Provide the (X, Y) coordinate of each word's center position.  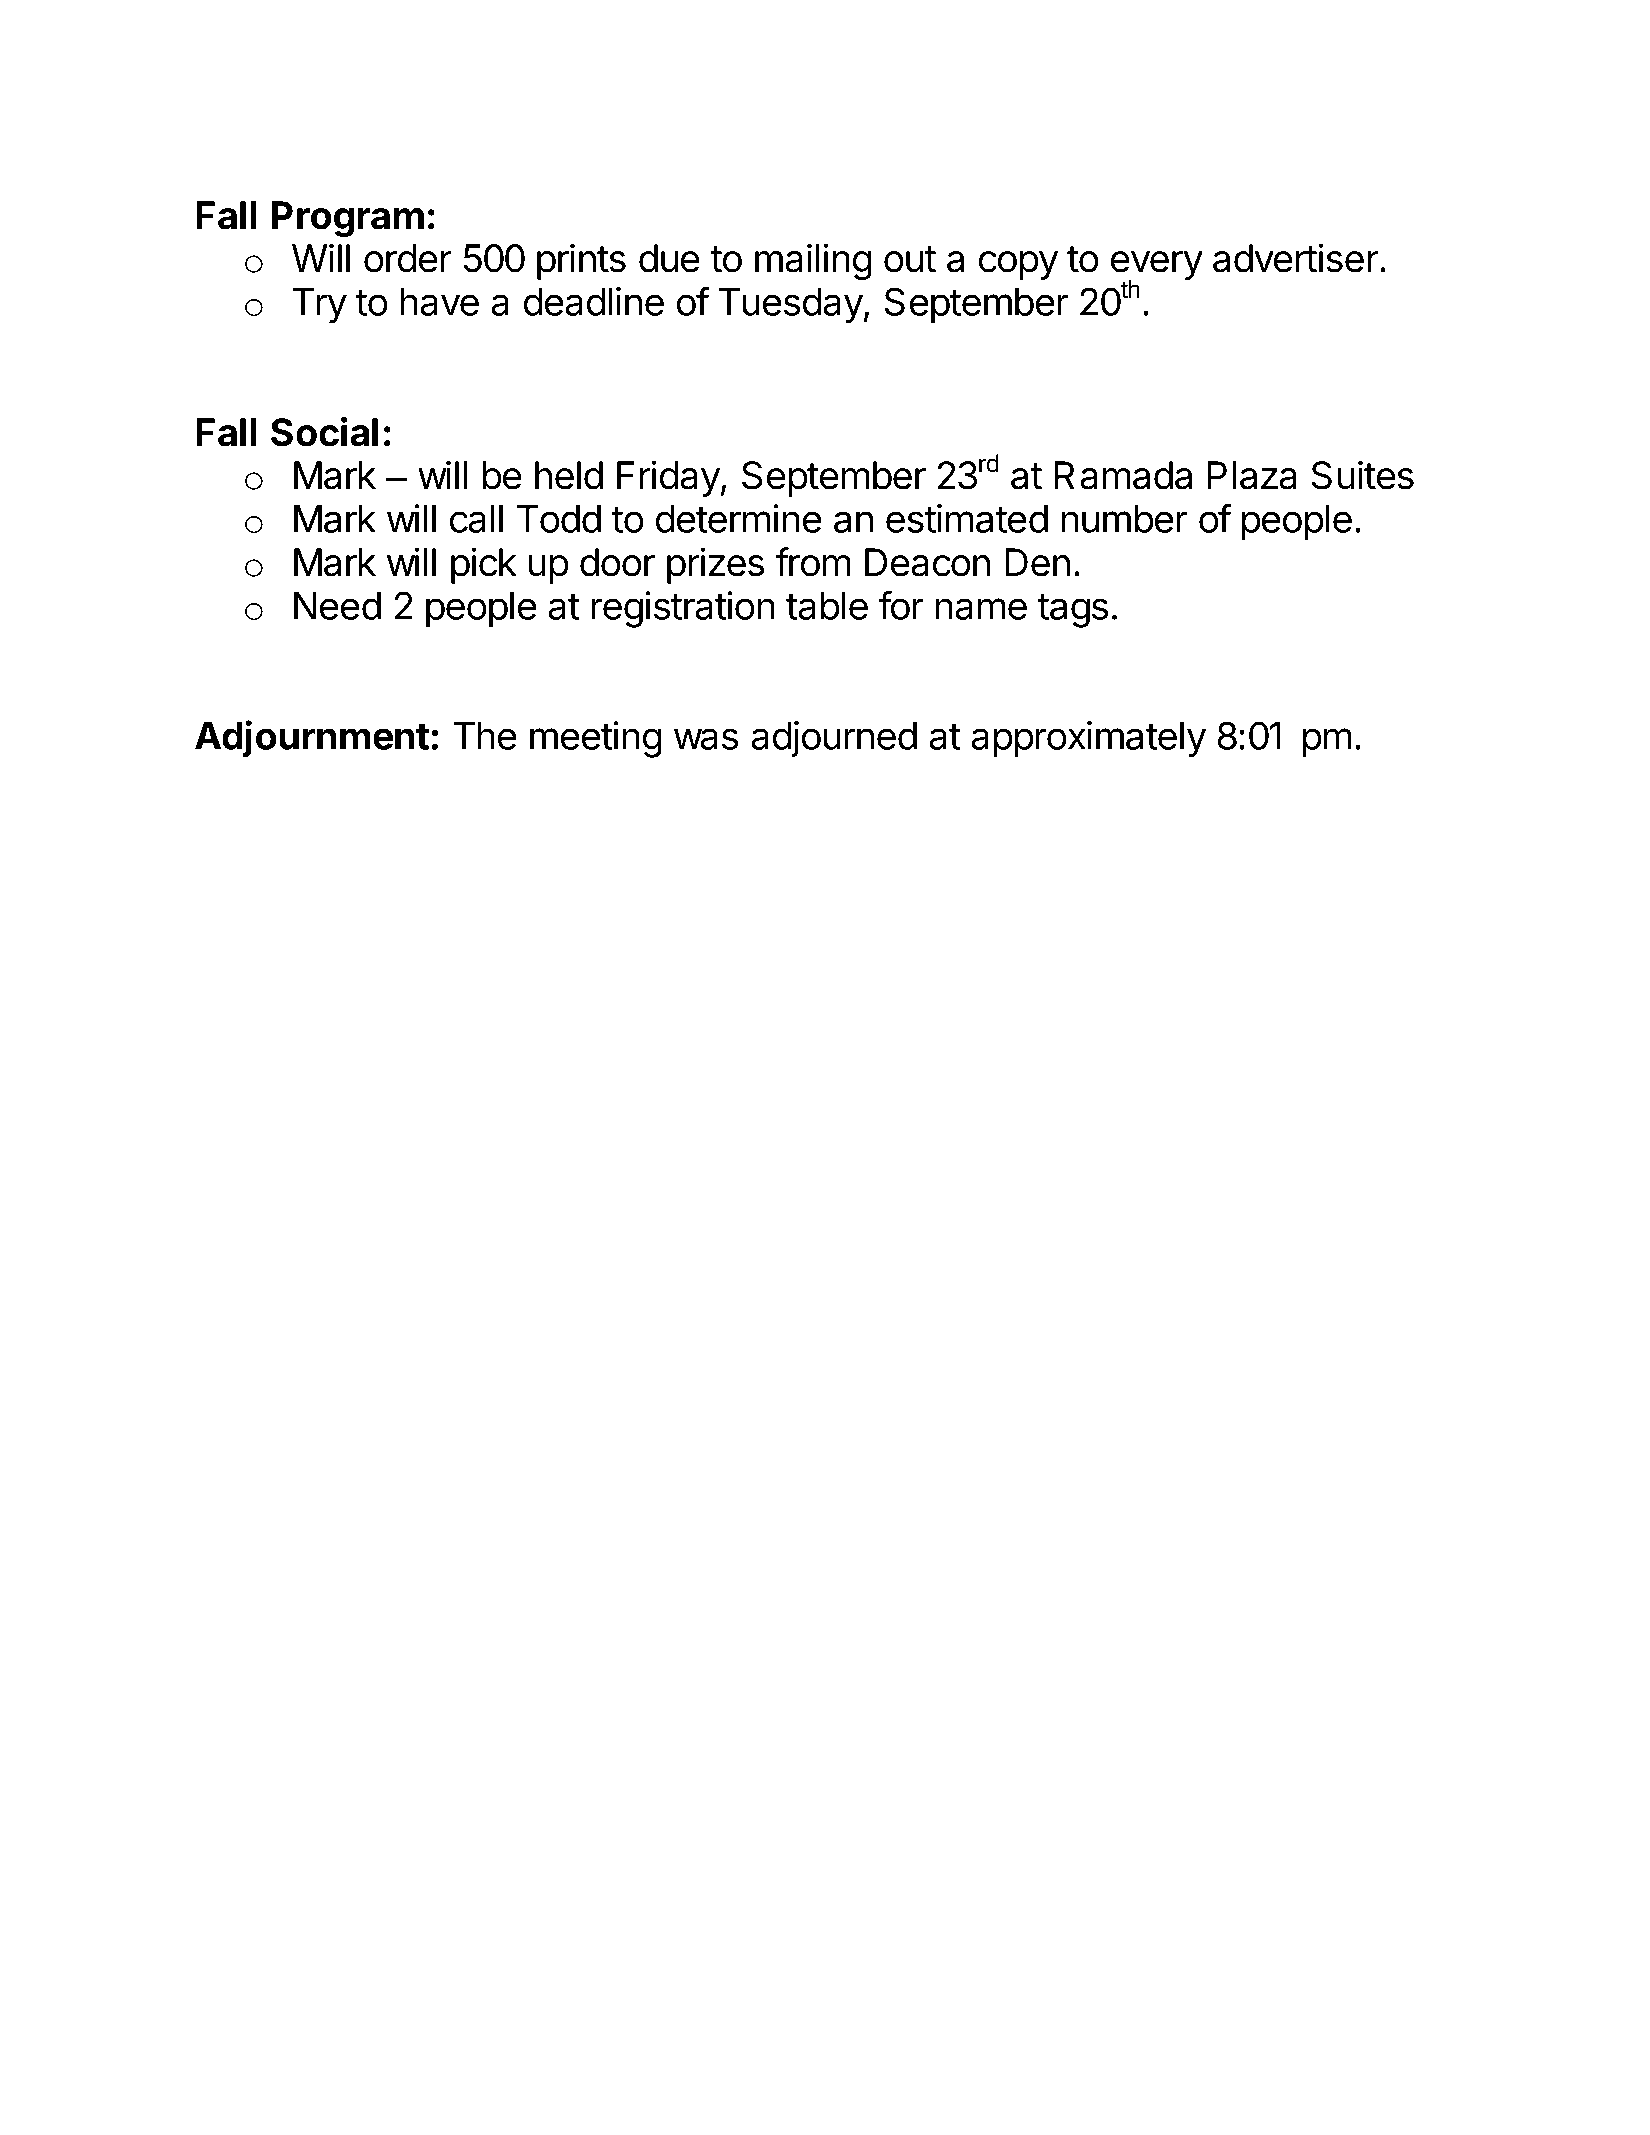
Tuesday (791, 306)
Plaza (1252, 475)
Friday (668, 478)
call (476, 519)
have (440, 302)
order (408, 258)
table (827, 606)
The (485, 736)
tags (1073, 611)
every (1157, 267)
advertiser (1296, 258)
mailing (813, 261)
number (1125, 519)
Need (337, 606)
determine (739, 518)
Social (324, 432)
